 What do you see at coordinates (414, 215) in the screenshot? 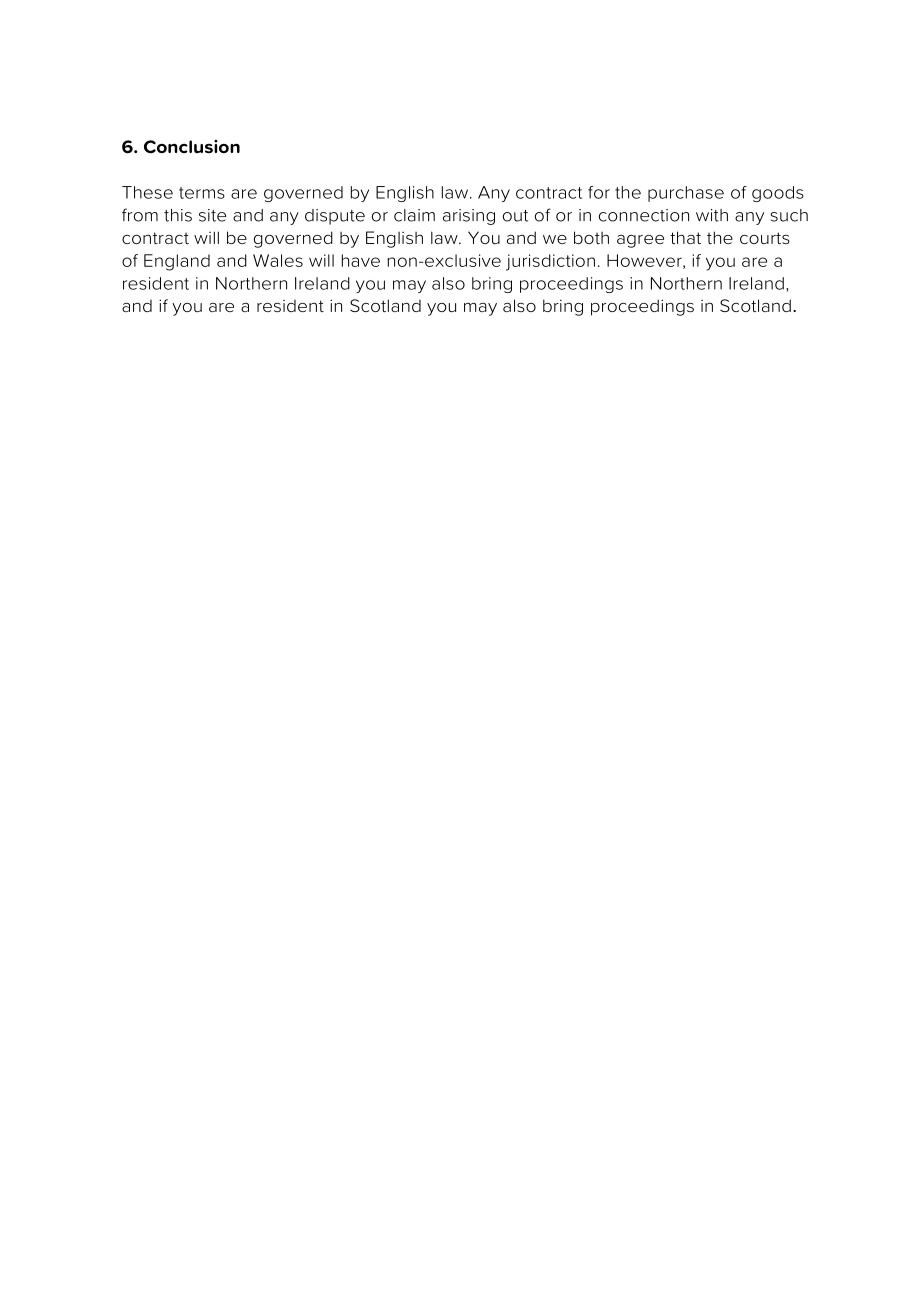
I see `claim` at bounding box center [414, 215].
